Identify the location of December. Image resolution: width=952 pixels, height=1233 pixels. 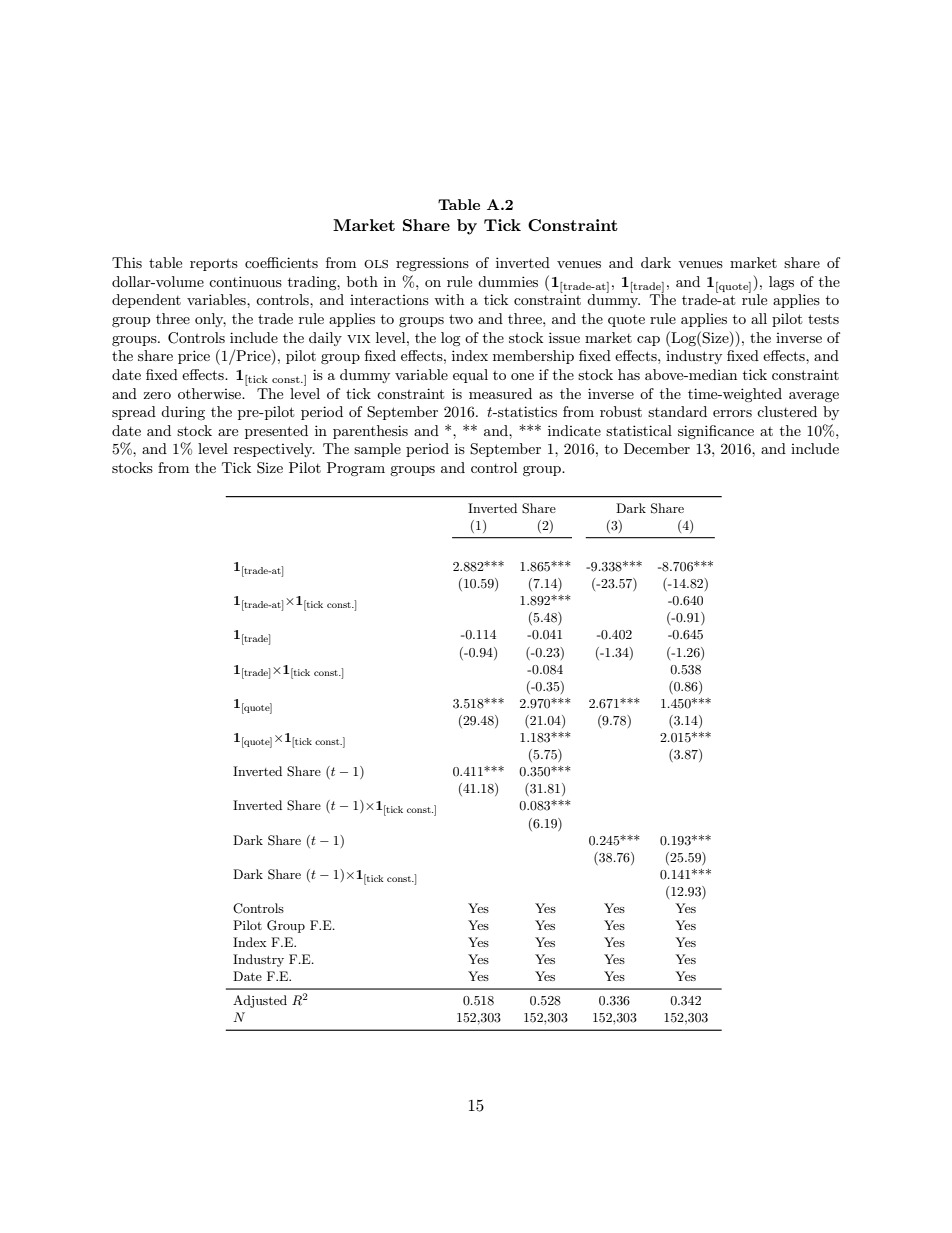
(657, 448).
